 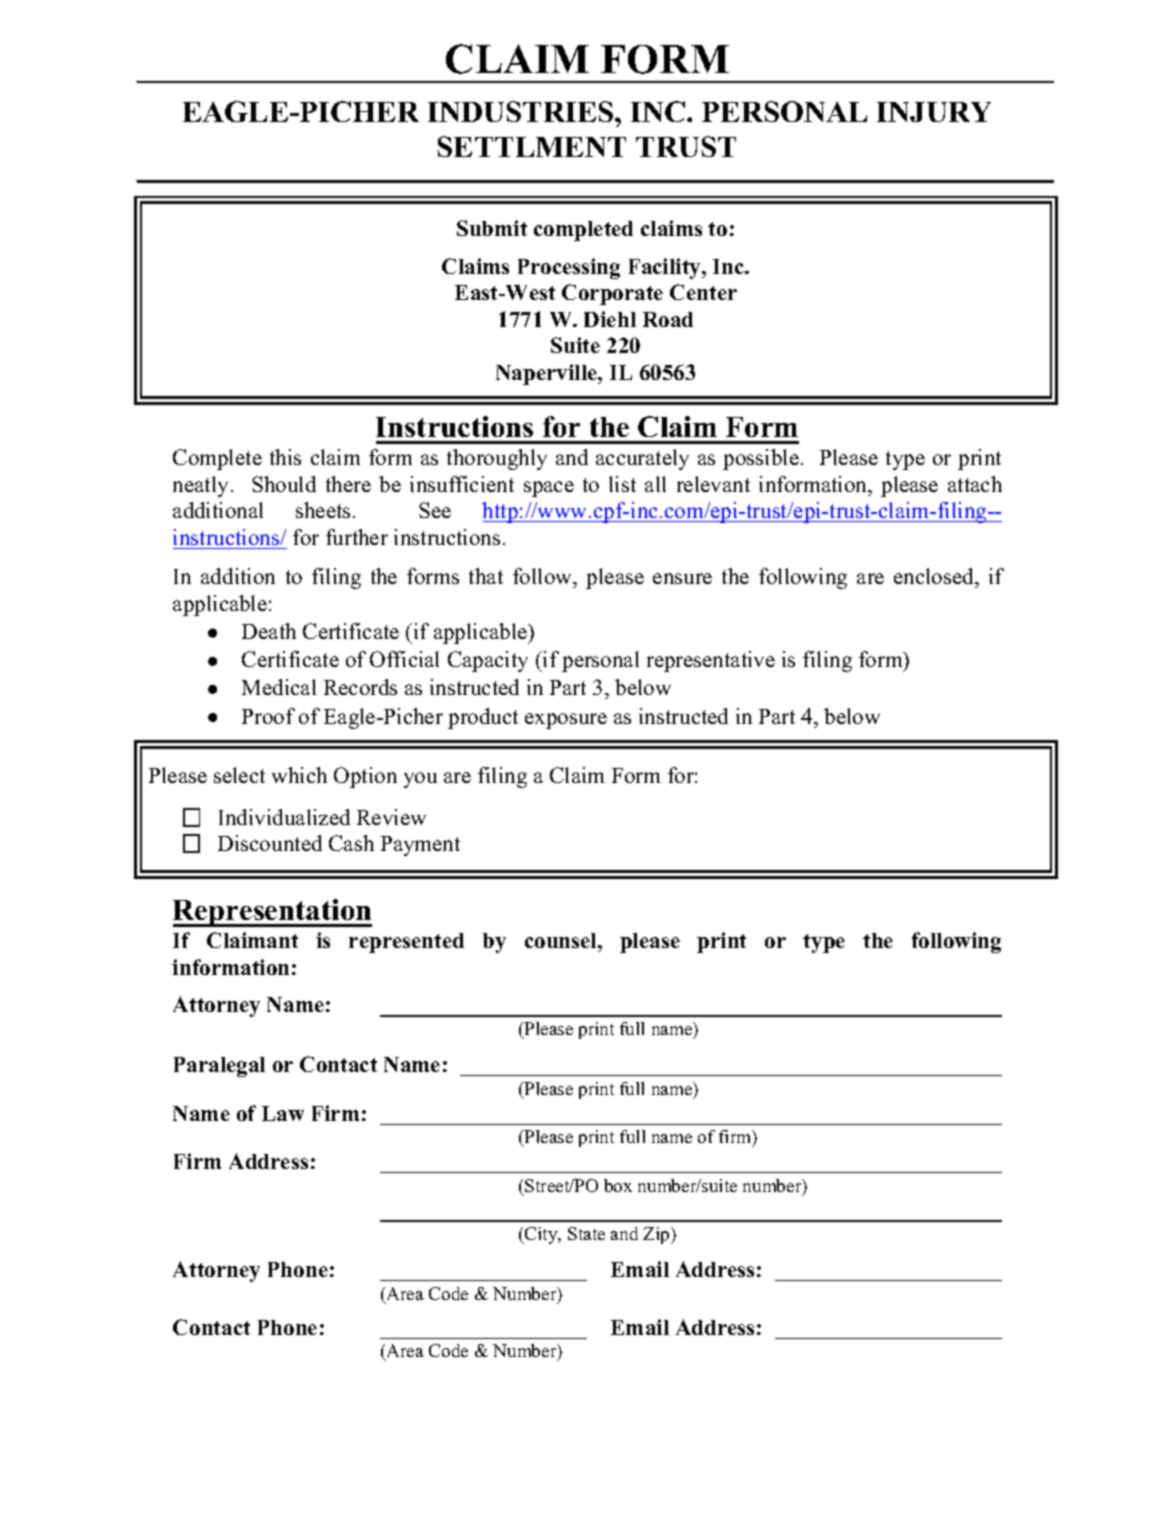 I want to click on Submit, so click(x=492, y=228).
